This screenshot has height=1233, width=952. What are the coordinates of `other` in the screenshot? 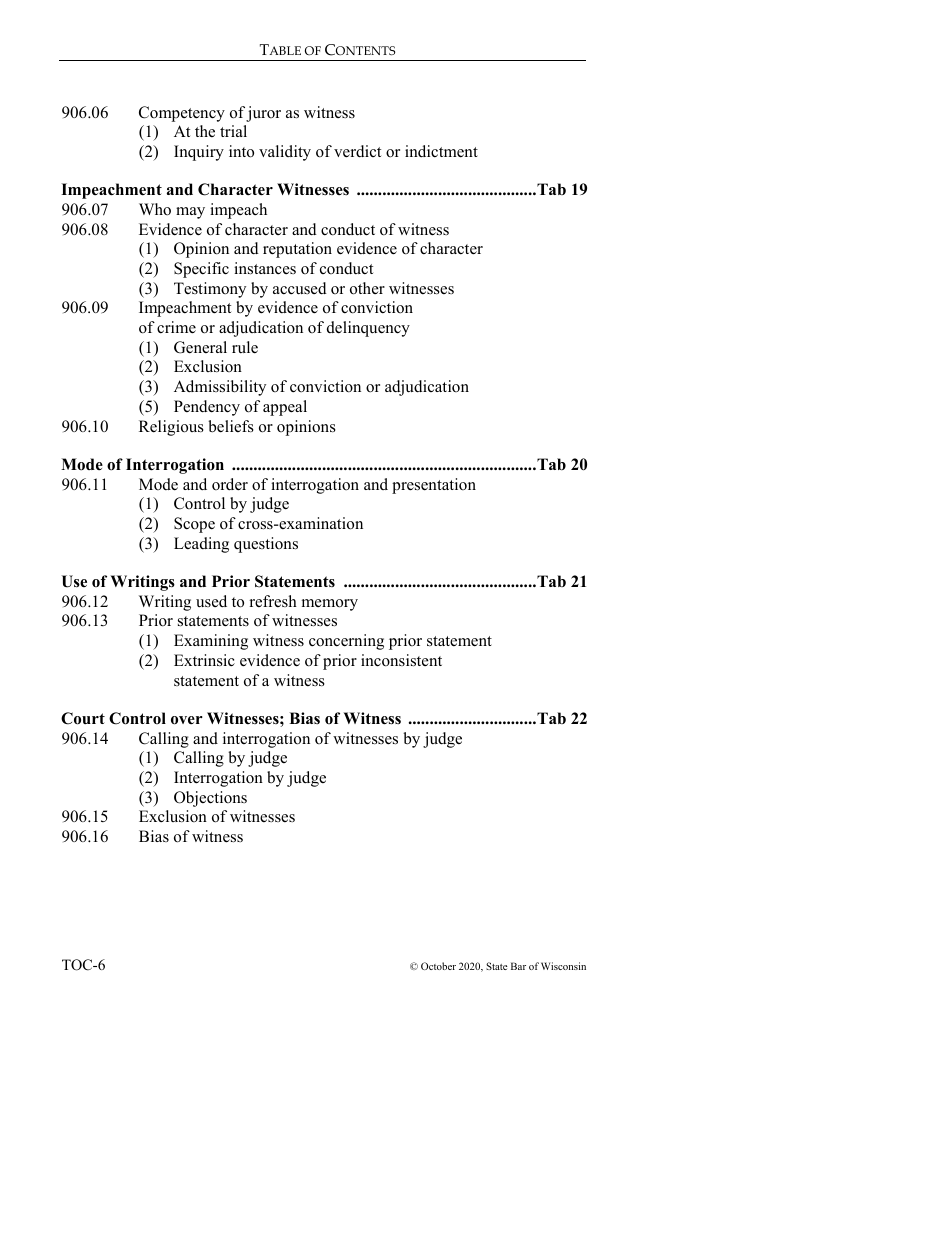 It's located at (367, 288).
